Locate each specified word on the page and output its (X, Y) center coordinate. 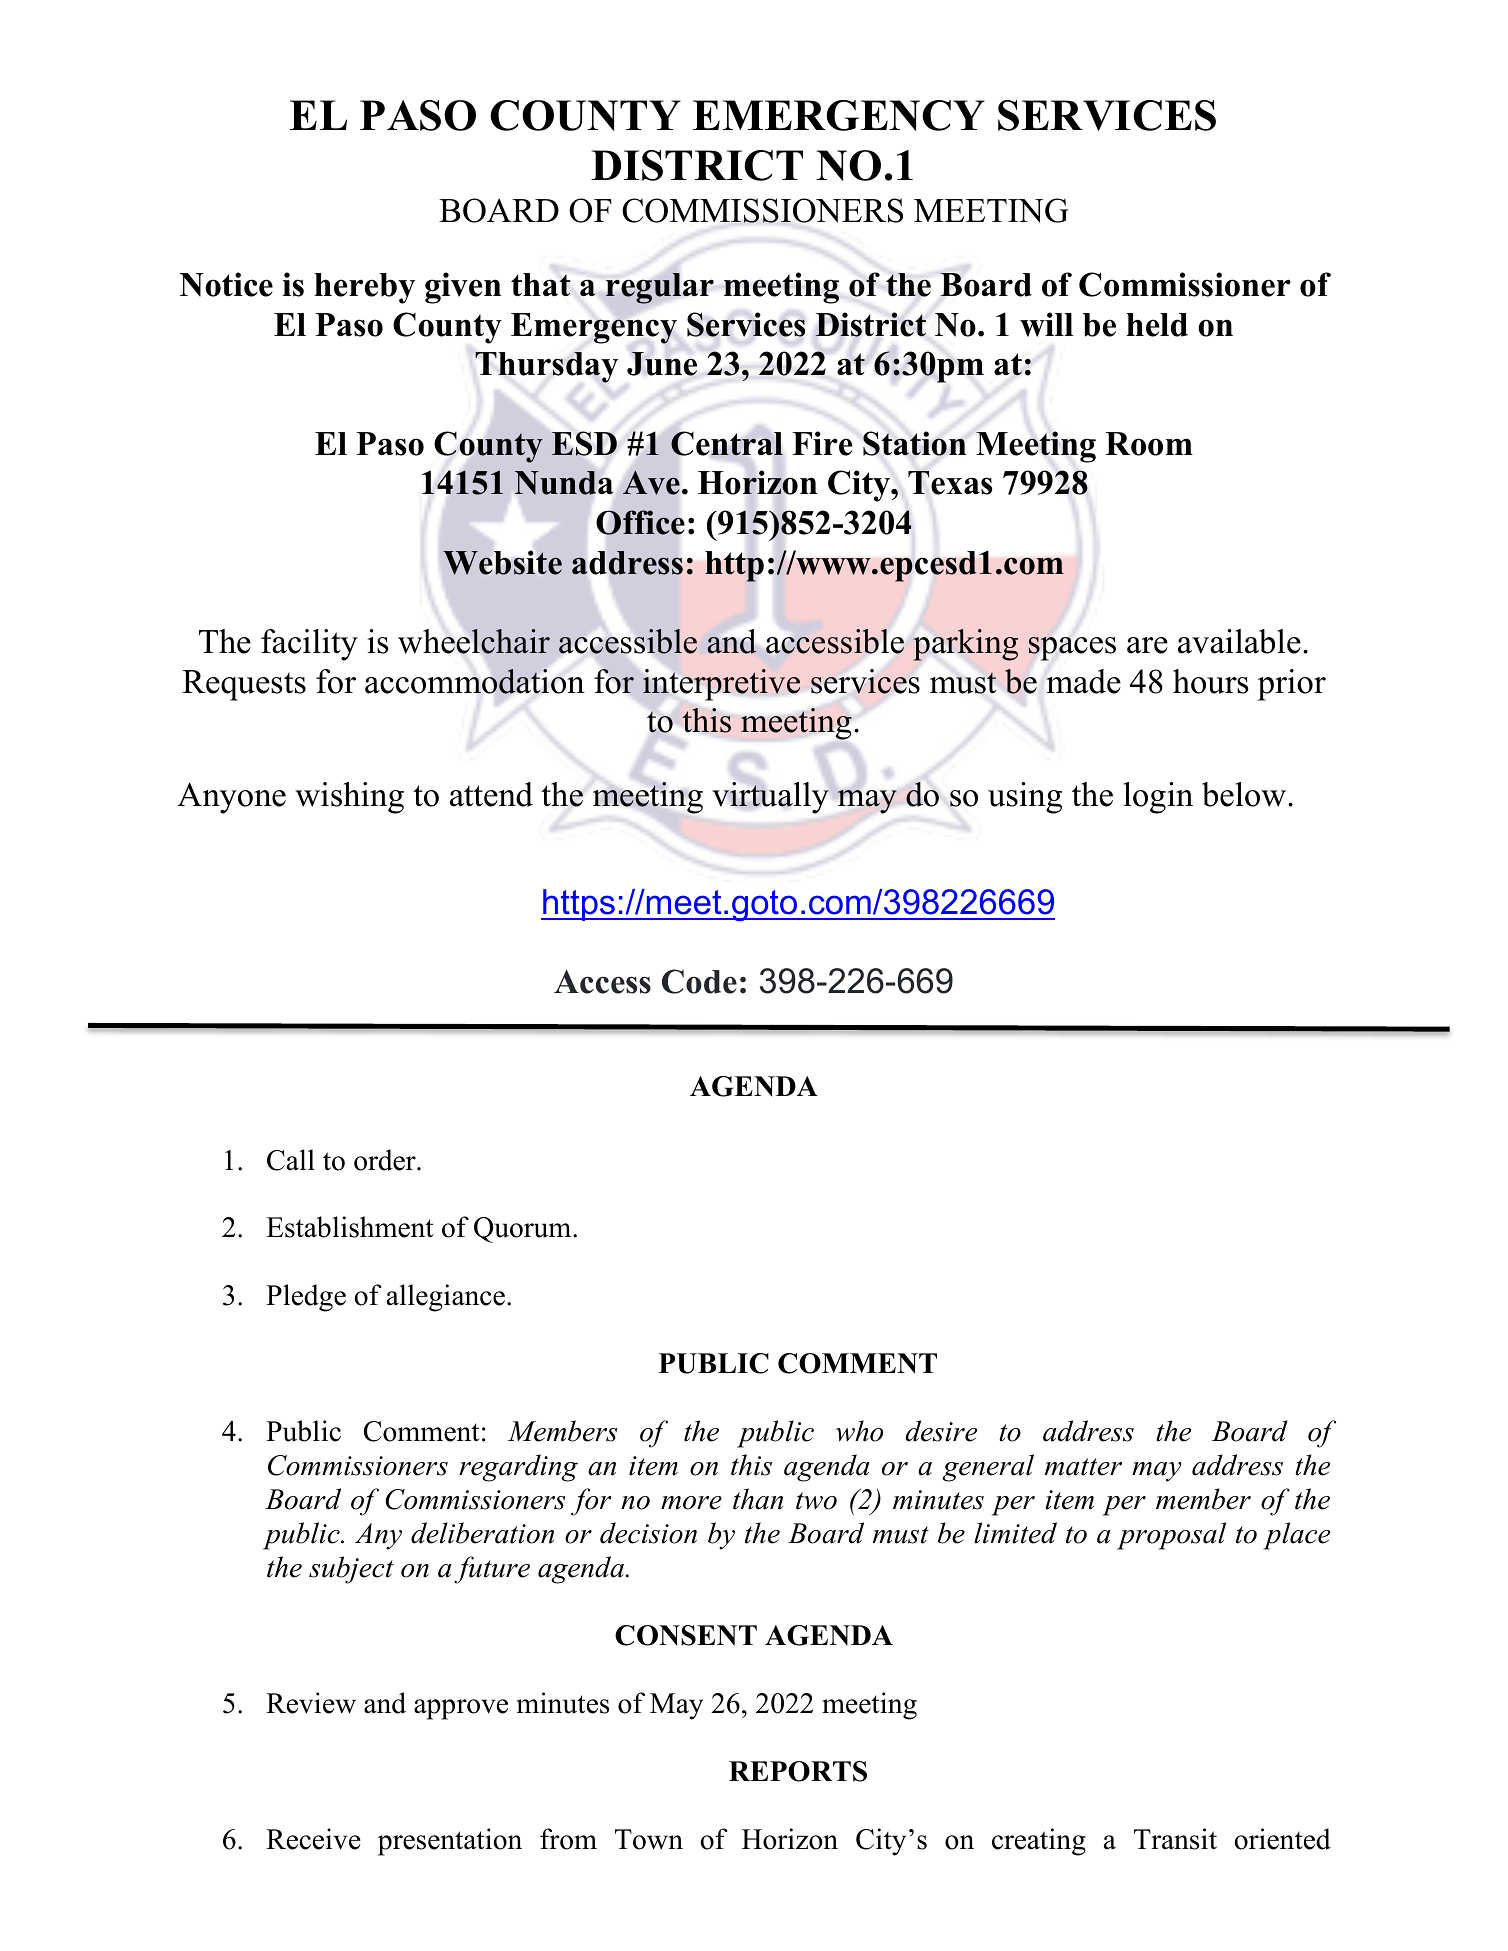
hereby (364, 288)
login (1158, 798)
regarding (518, 1468)
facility (309, 645)
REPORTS (798, 1771)
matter (1083, 1467)
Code (699, 981)
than (758, 1499)
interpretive (721, 685)
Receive (313, 1839)
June (662, 364)
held (1157, 325)
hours (1211, 681)
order (386, 1160)
